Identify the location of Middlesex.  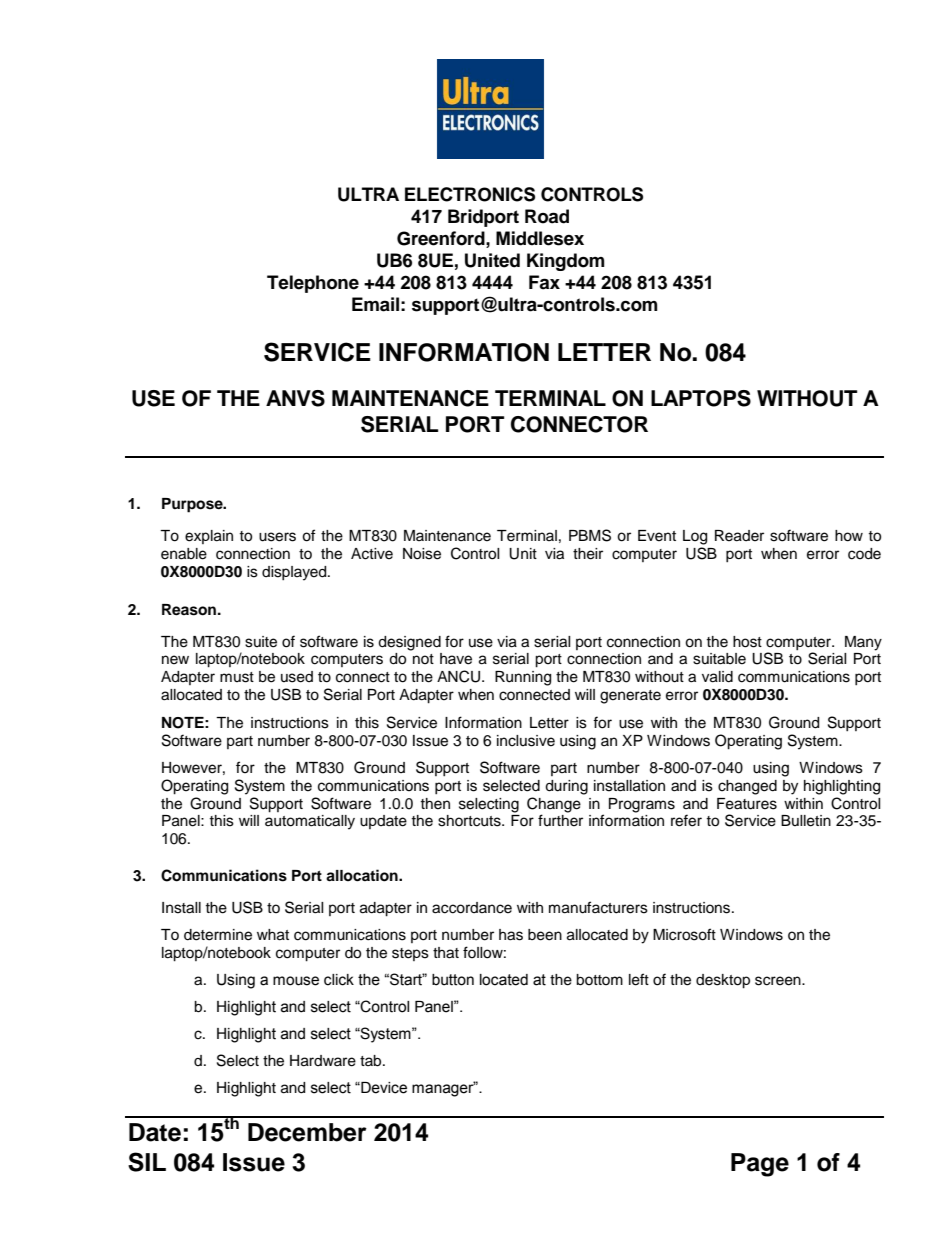
(540, 238).
